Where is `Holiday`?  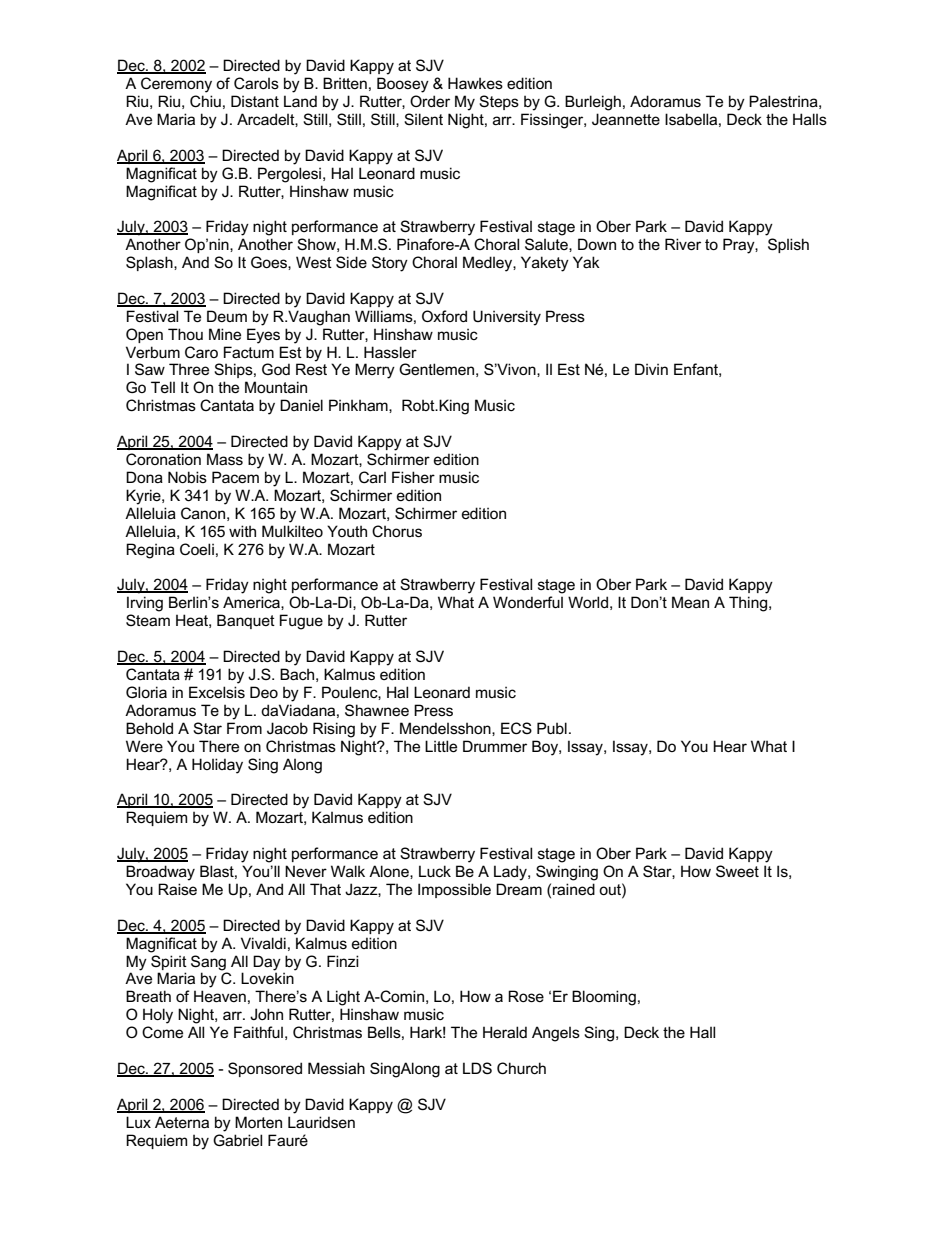
Holiday is located at coordinates (217, 766).
